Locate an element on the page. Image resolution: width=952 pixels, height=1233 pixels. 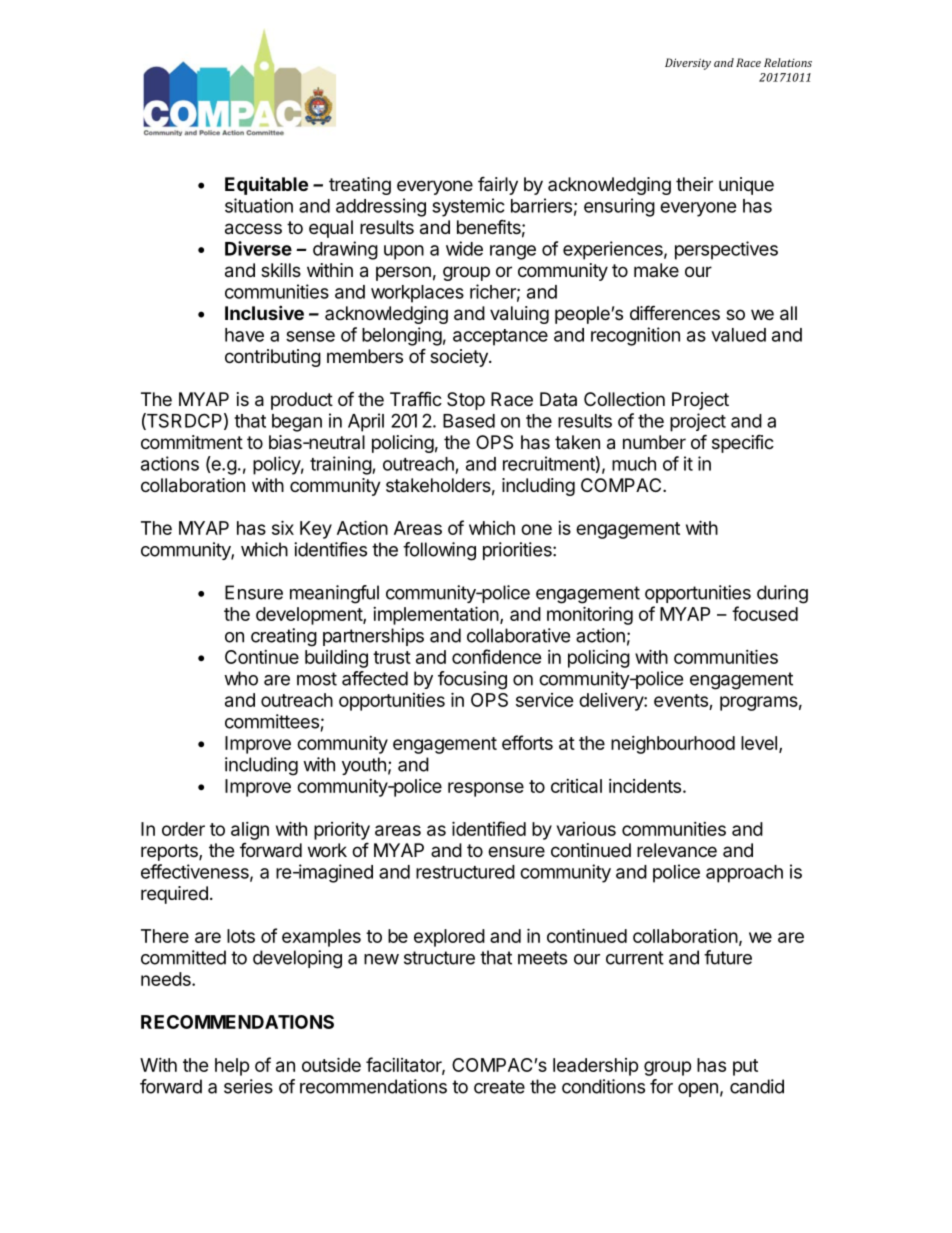
following is located at coordinates (439, 551).
